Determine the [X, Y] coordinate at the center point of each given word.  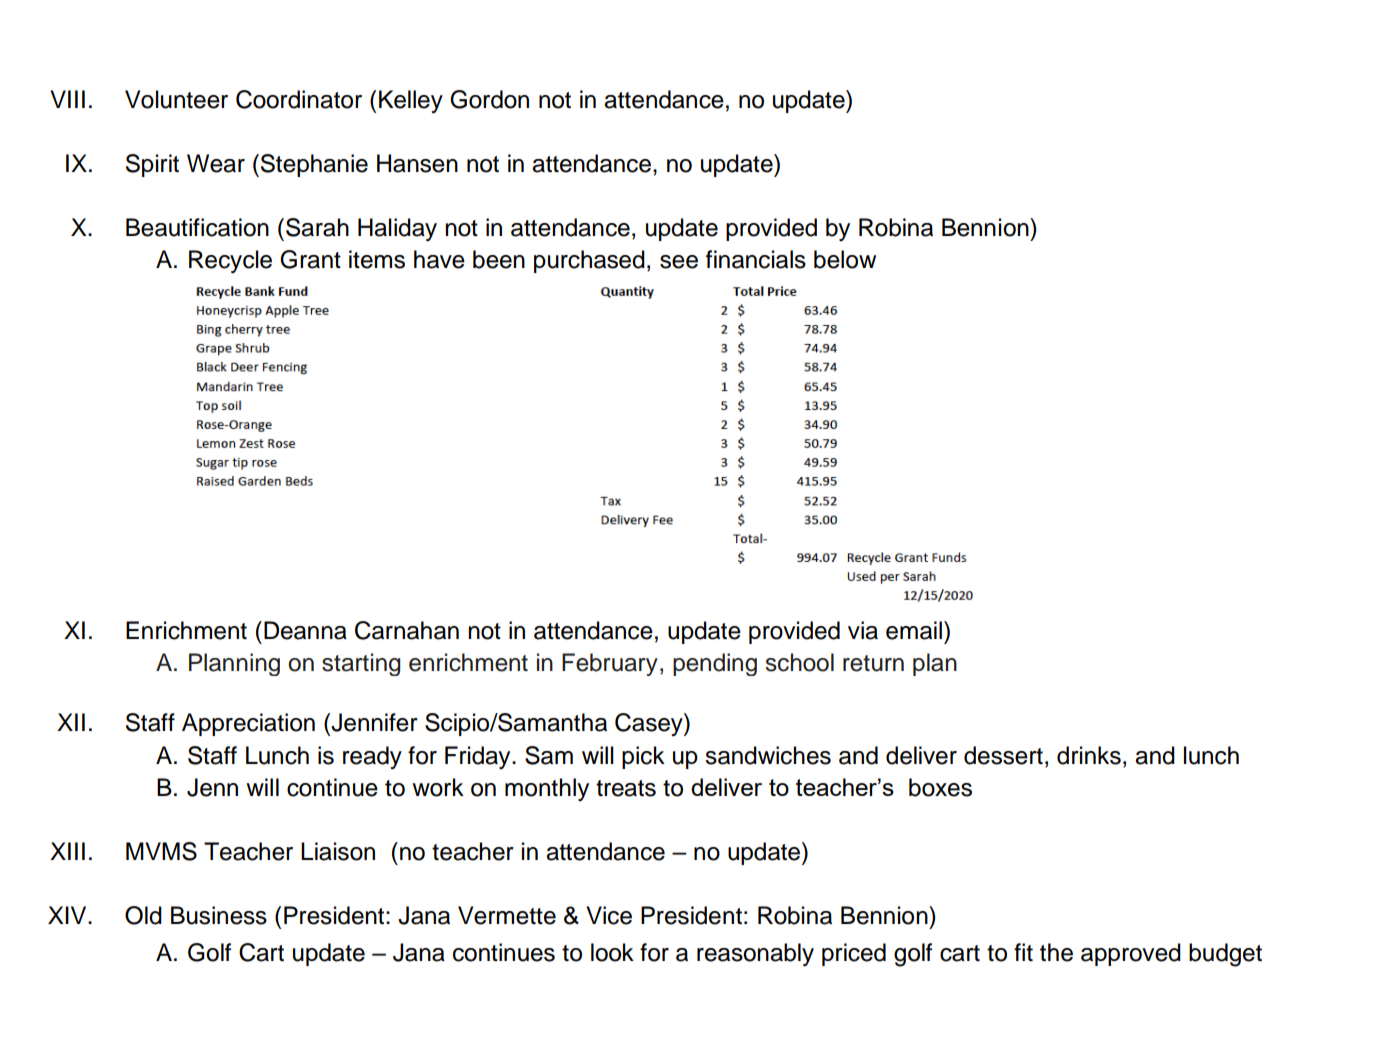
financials [756, 259]
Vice [609, 915]
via [863, 630]
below [845, 259]
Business [219, 915]
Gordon [489, 99]
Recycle [230, 261]
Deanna [305, 630]
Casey [650, 724]
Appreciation [248, 724]
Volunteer [176, 99]
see [679, 262]
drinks [1089, 755]
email [914, 630]
